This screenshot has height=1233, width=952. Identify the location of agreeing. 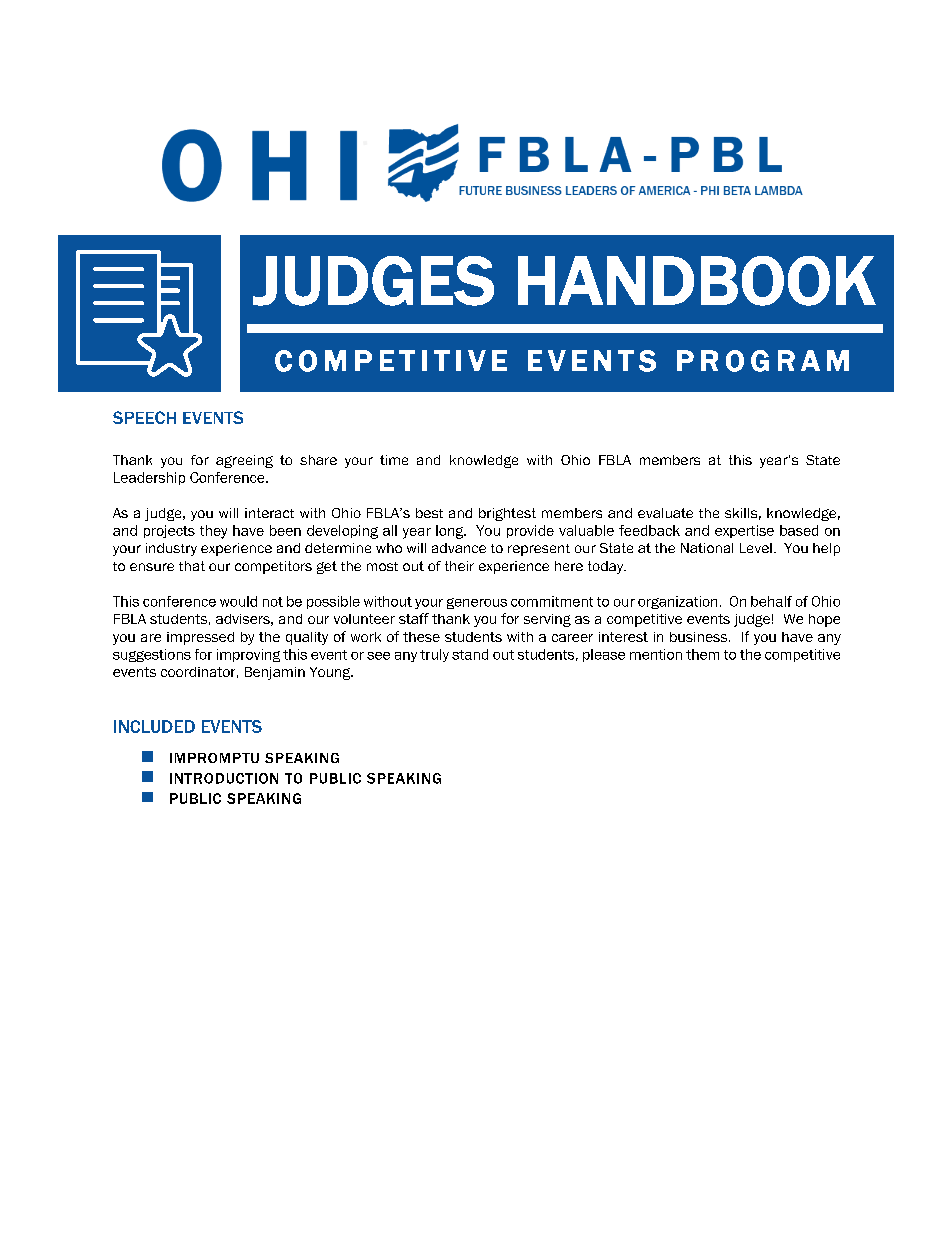
(244, 461).
